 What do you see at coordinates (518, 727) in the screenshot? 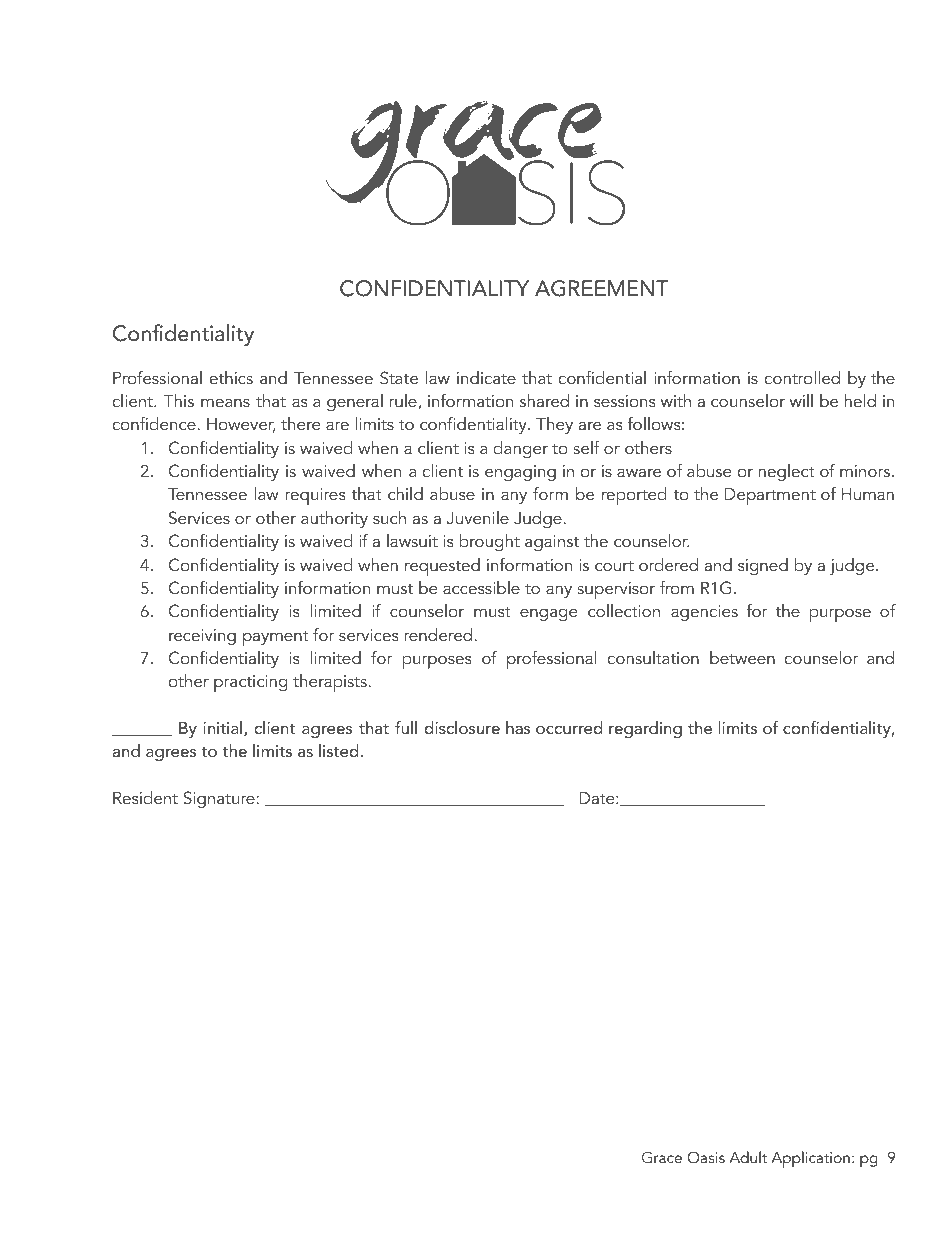
I see `has` at bounding box center [518, 727].
